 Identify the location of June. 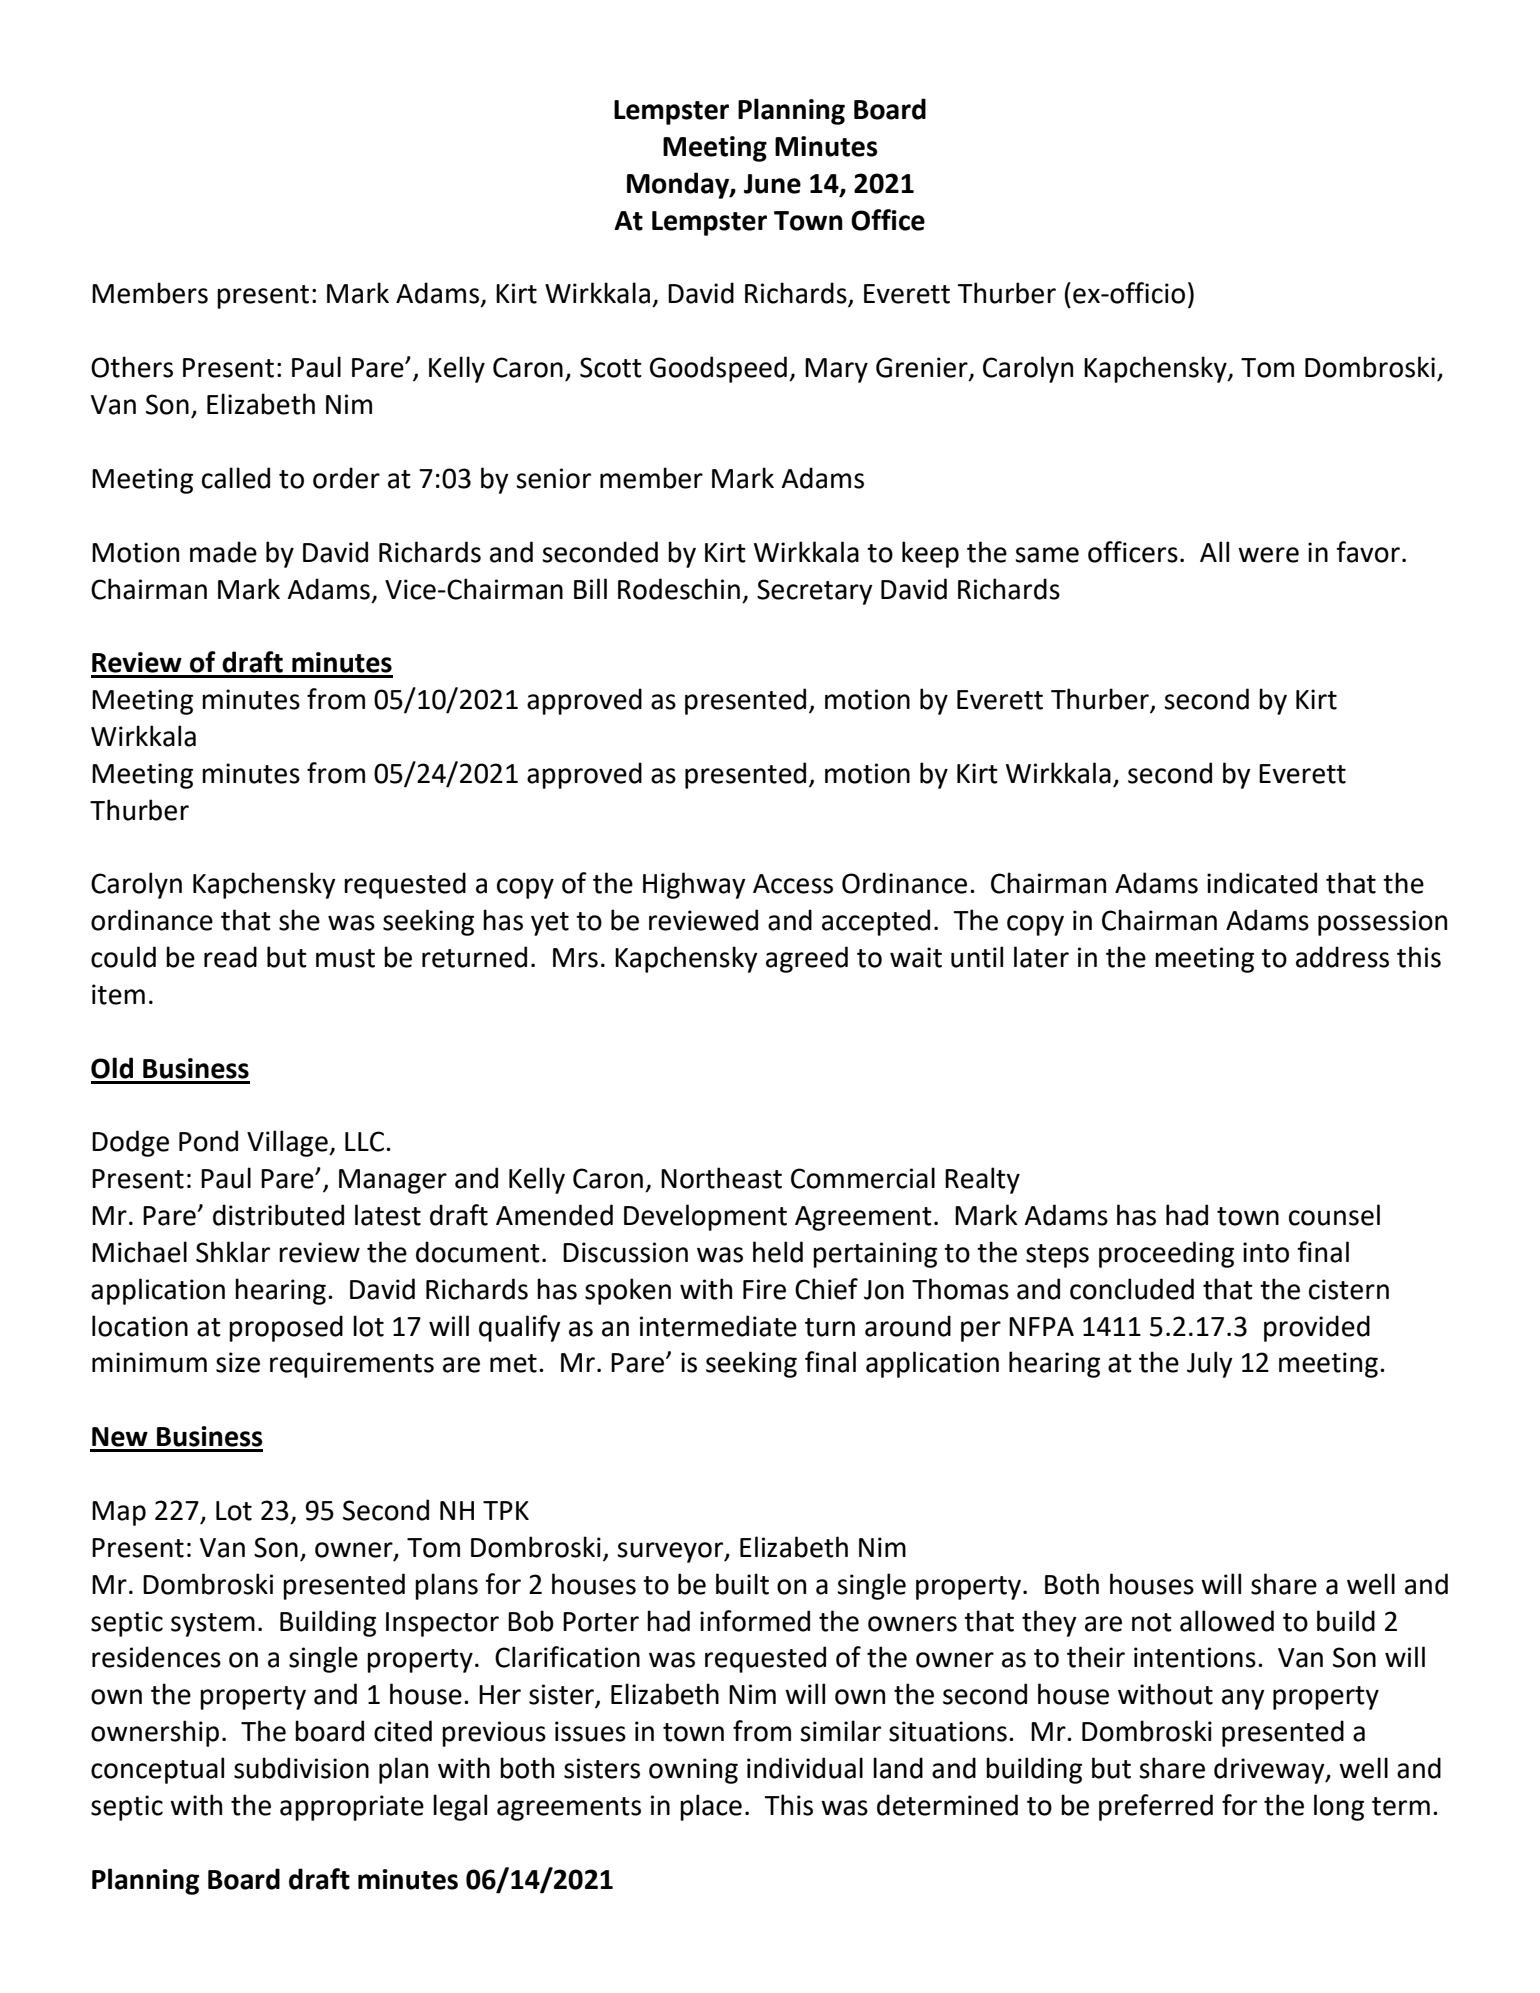
(772, 184).
